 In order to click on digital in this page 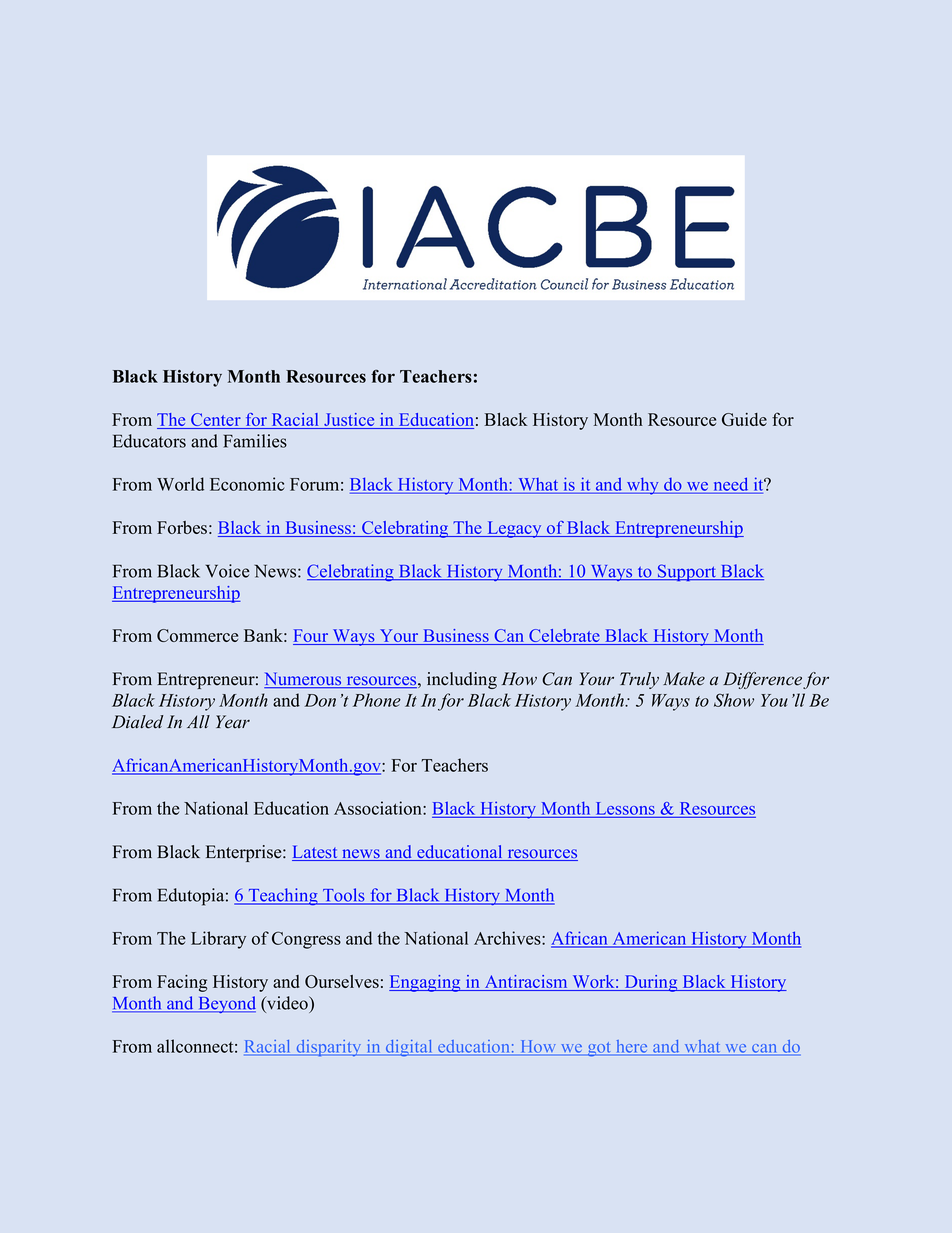, I will do `click(409, 1048)`.
